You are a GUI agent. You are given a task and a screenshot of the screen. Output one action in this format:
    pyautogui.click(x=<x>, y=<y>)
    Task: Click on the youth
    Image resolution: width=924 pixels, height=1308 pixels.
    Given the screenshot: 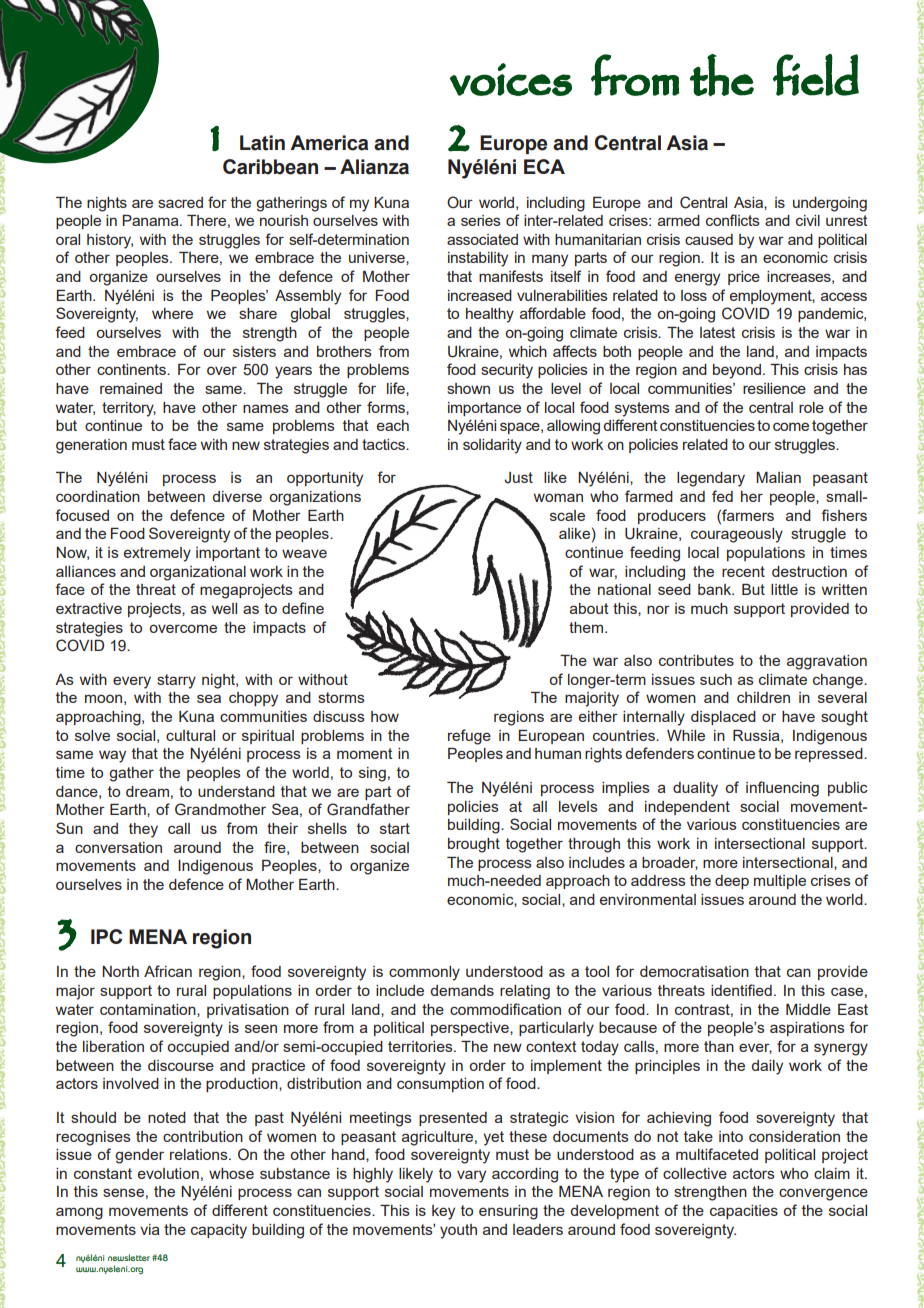 What is the action you would take?
    pyautogui.click(x=458, y=1231)
